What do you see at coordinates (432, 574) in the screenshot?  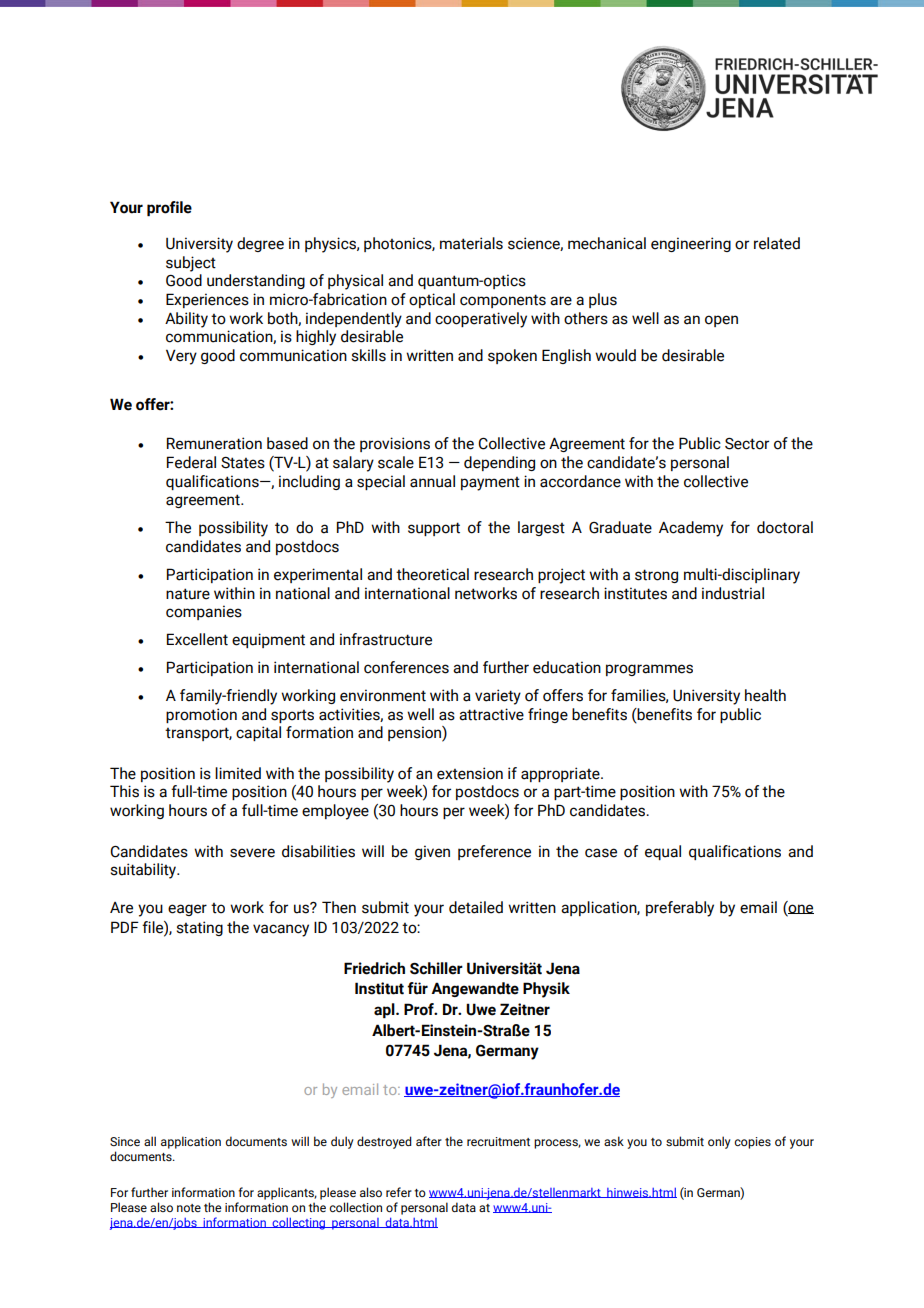 I see `theoretical` at bounding box center [432, 574].
